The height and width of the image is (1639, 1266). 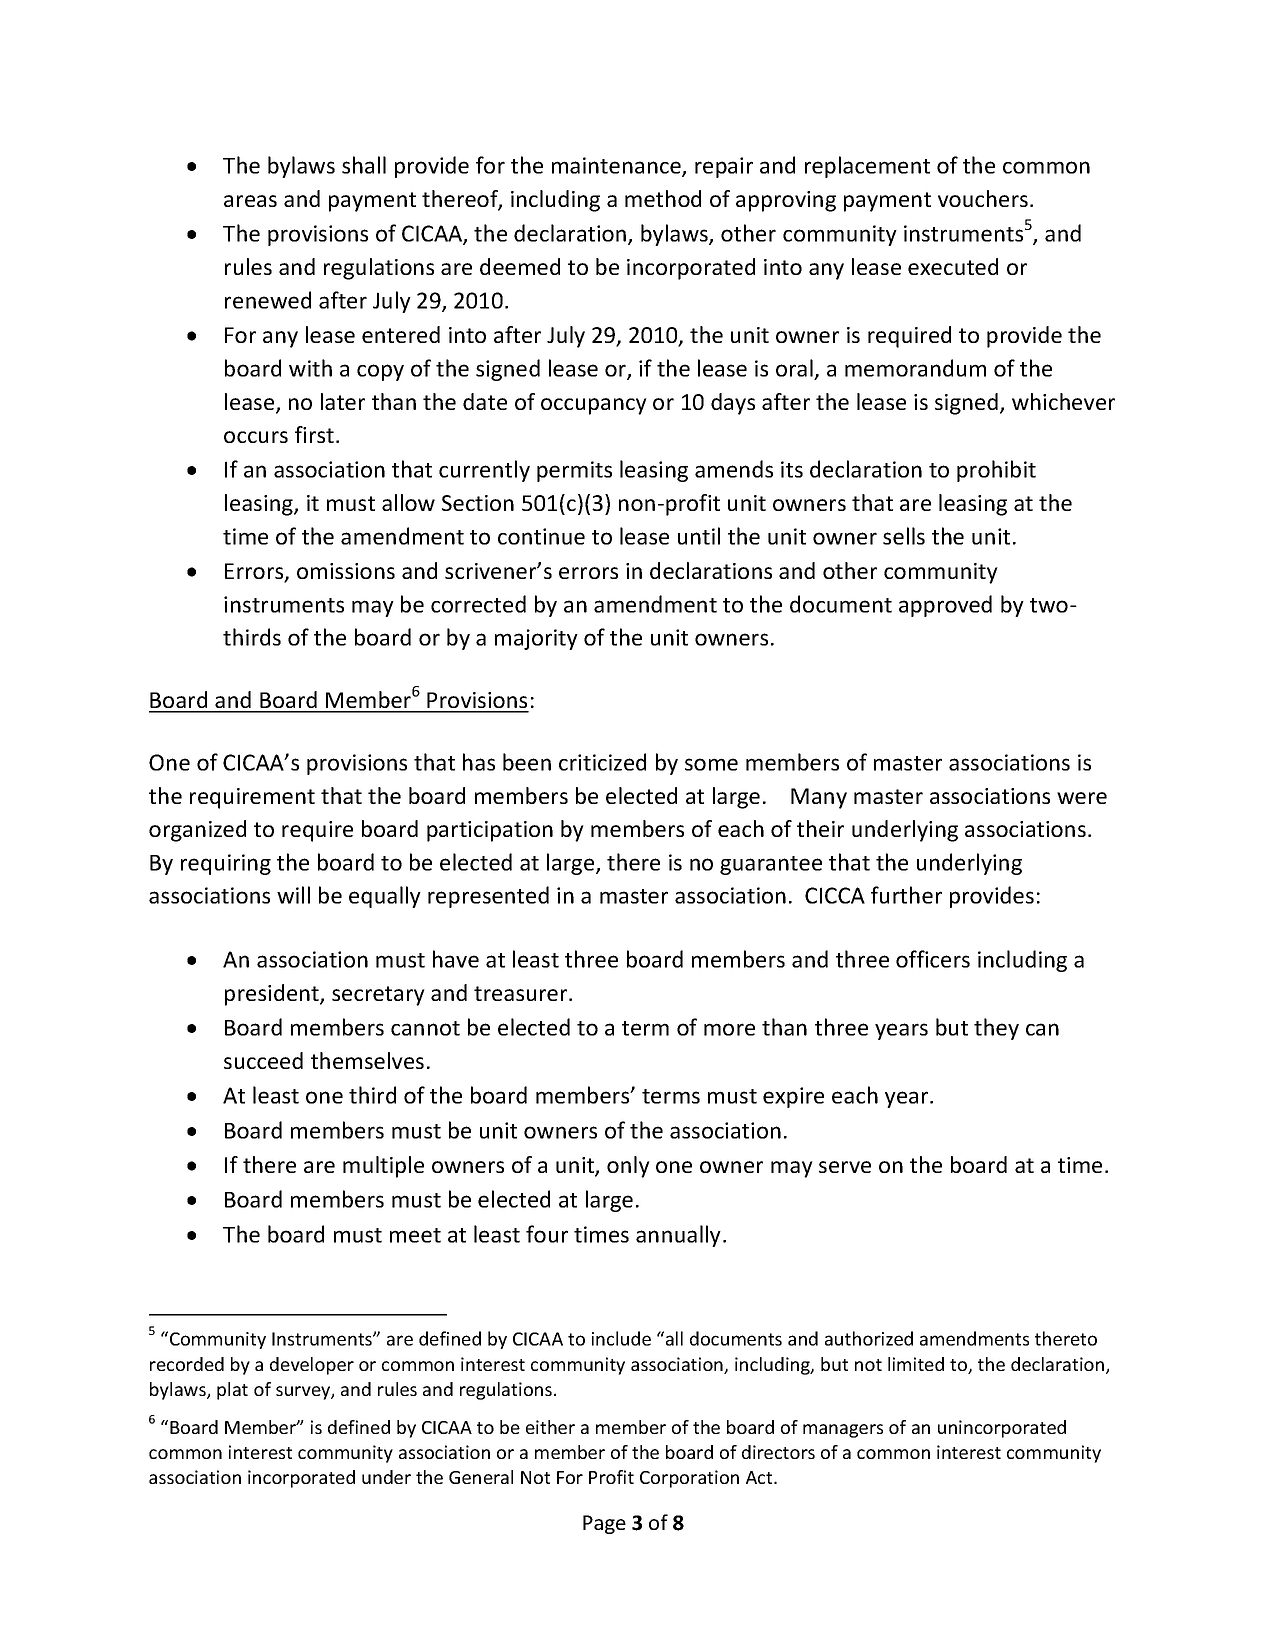 I want to click on areas, so click(x=250, y=201).
